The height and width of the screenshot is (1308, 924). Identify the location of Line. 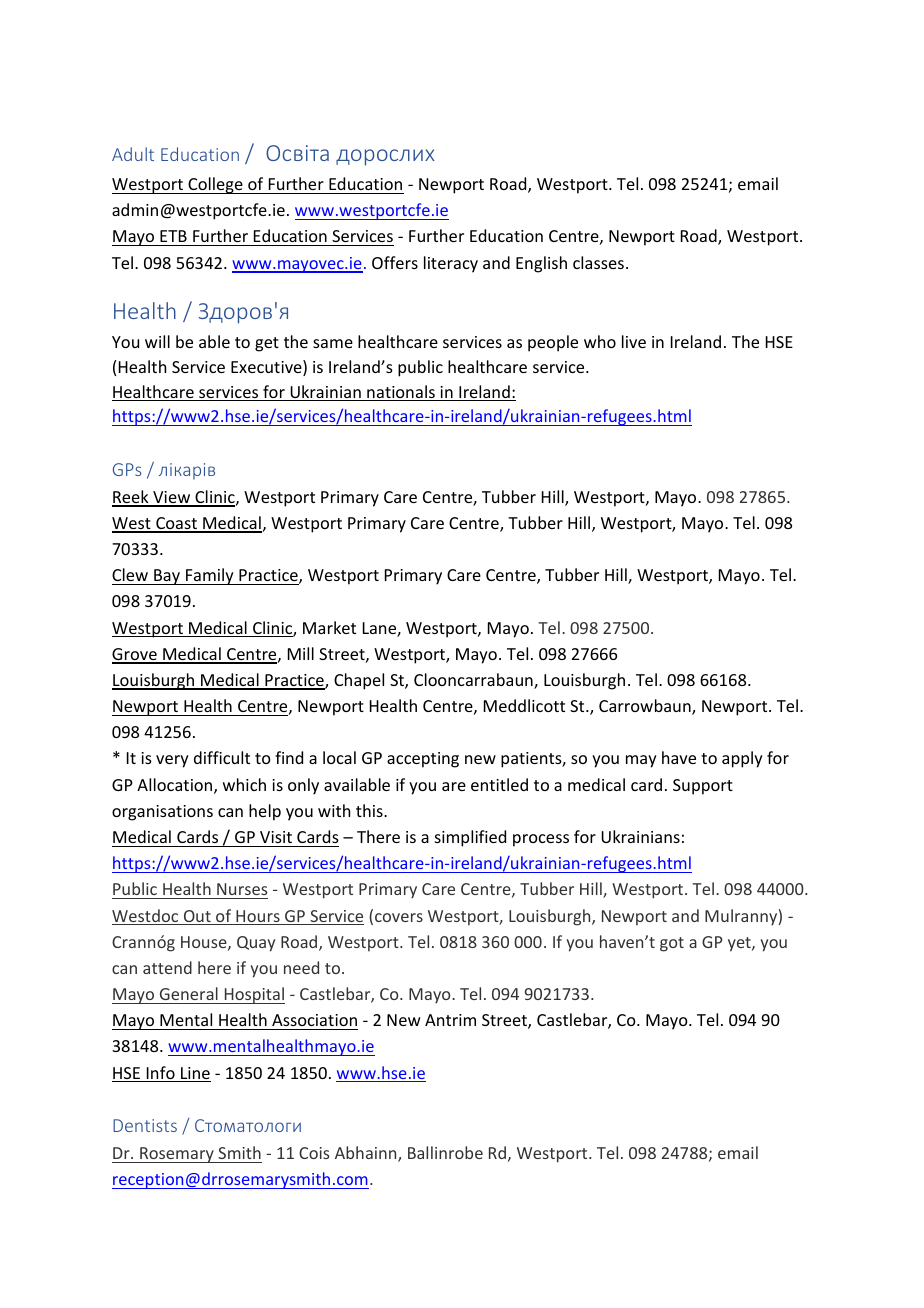
(195, 1074).
